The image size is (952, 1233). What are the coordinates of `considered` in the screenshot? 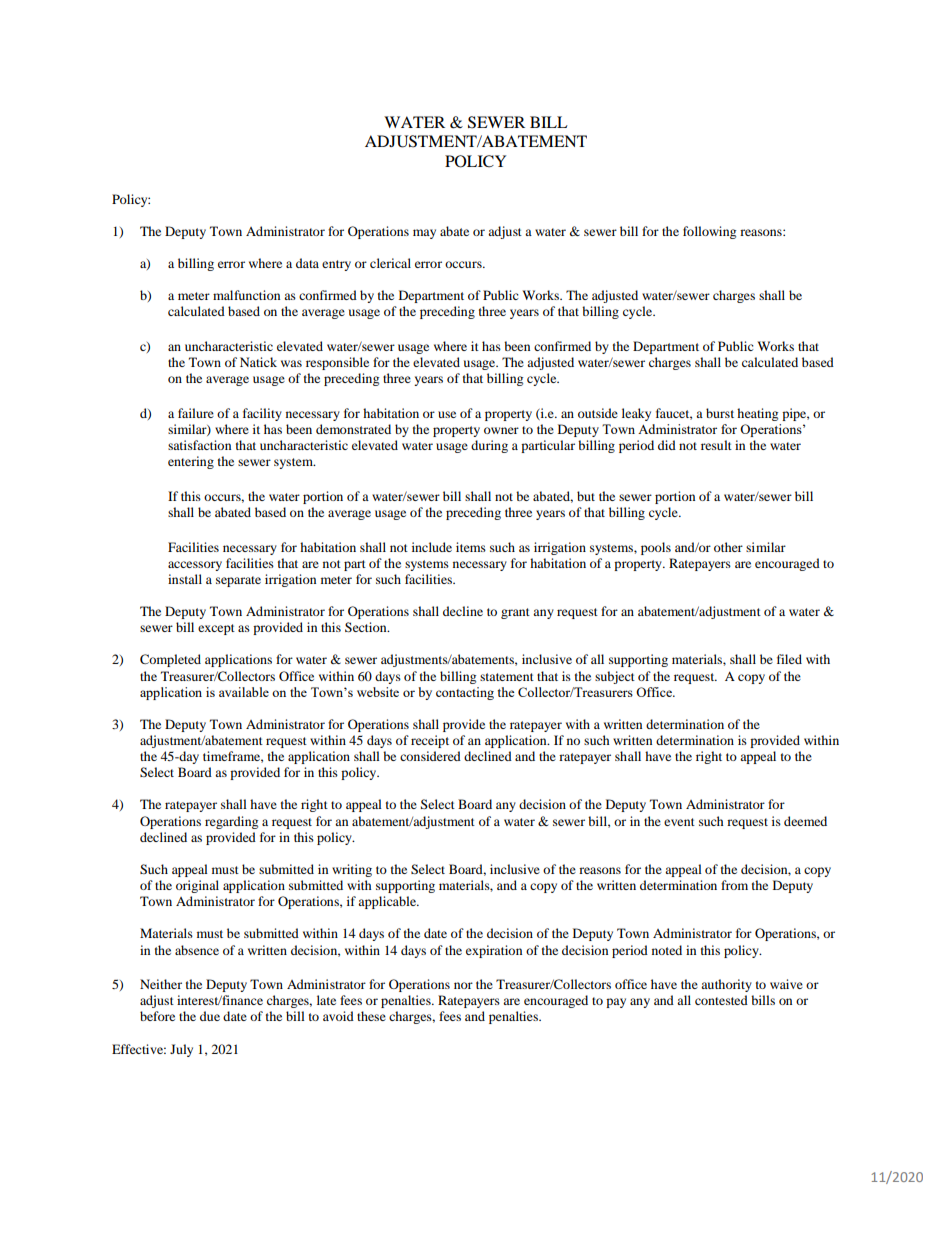 It's located at (430, 756).
